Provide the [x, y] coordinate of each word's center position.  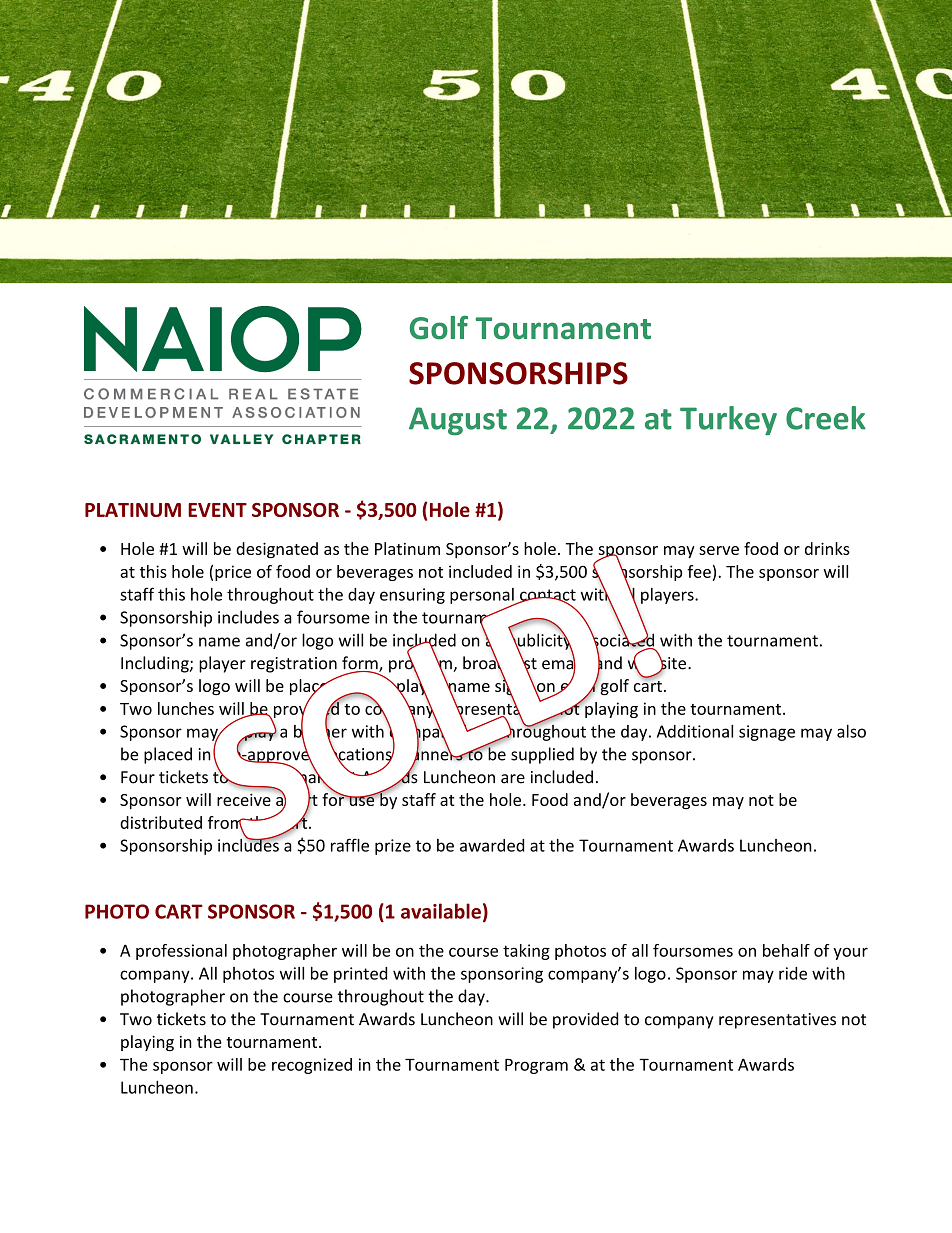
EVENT [217, 510]
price [233, 573]
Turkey [728, 420]
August [458, 421]
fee [699, 571]
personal [483, 597]
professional [181, 952]
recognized [312, 1066]
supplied [542, 755]
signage [767, 733]
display [249, 732]
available [441, 911]
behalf [786, 950]
